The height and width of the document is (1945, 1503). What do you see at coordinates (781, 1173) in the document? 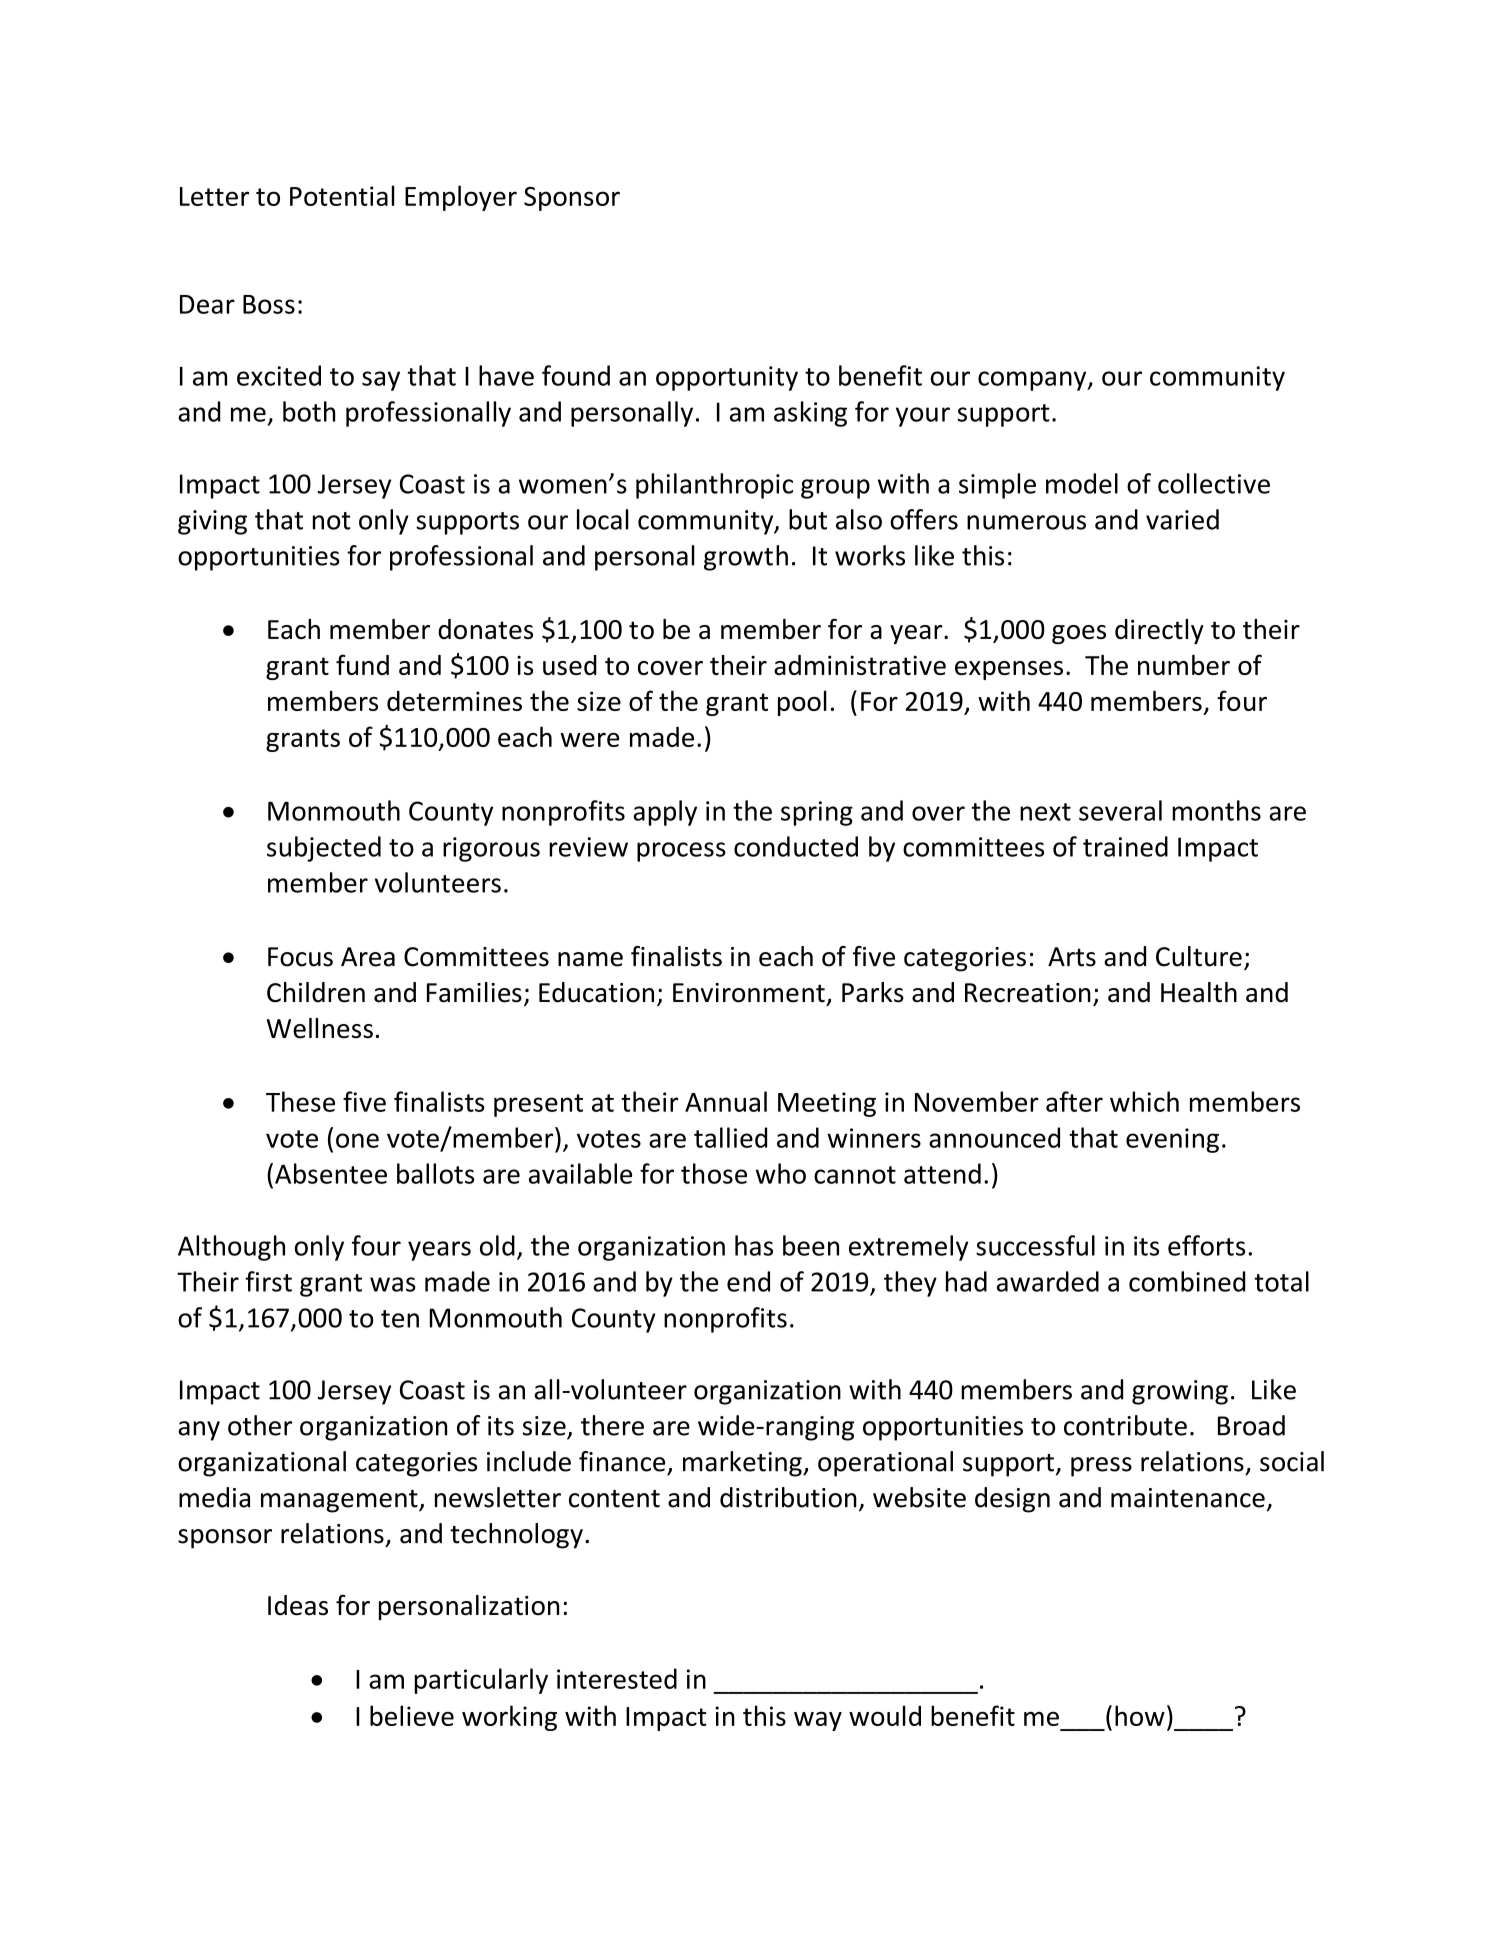
I see `who` at bounding box center [781, 1173].
